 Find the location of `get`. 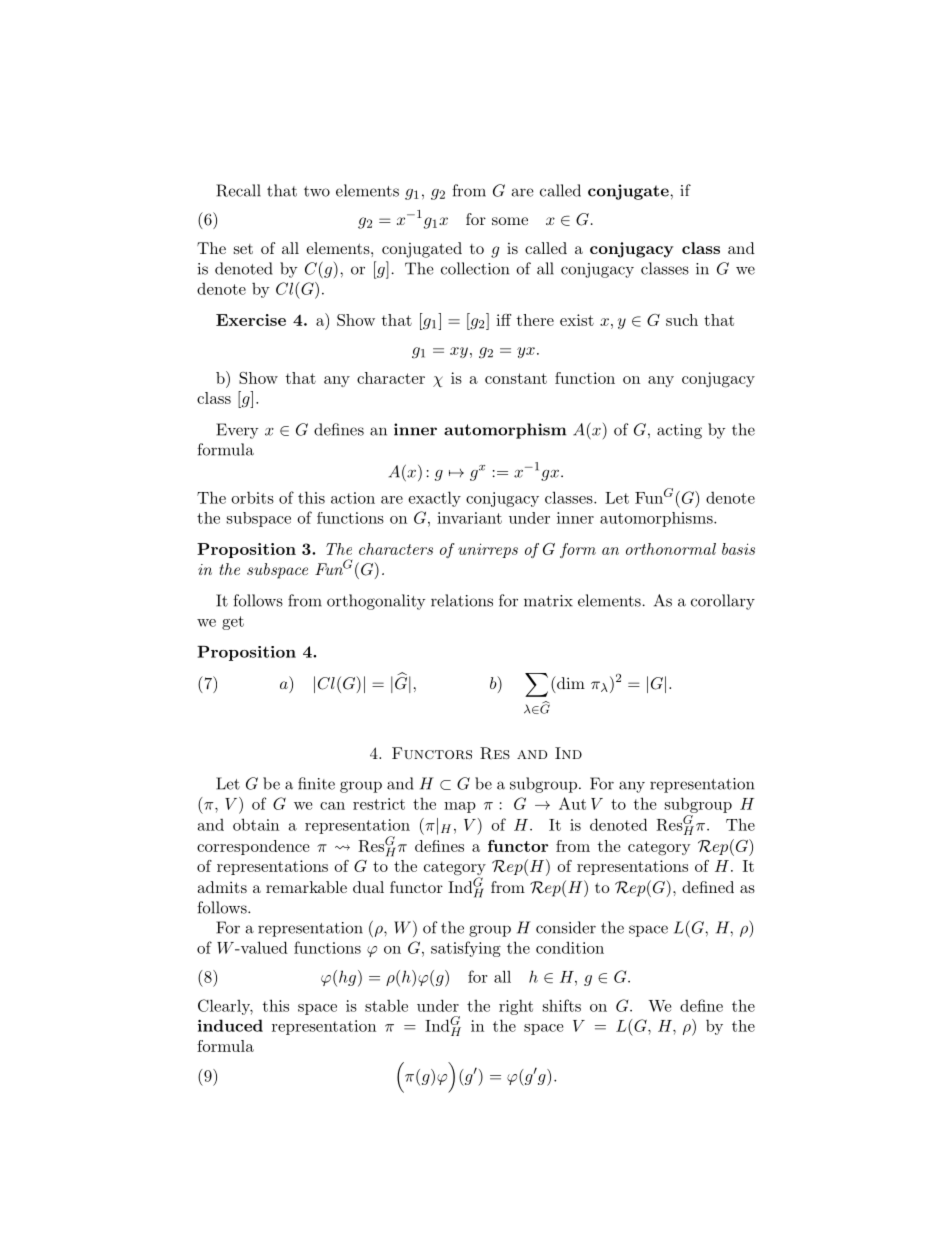

get is located at coordinates (233, 623).
